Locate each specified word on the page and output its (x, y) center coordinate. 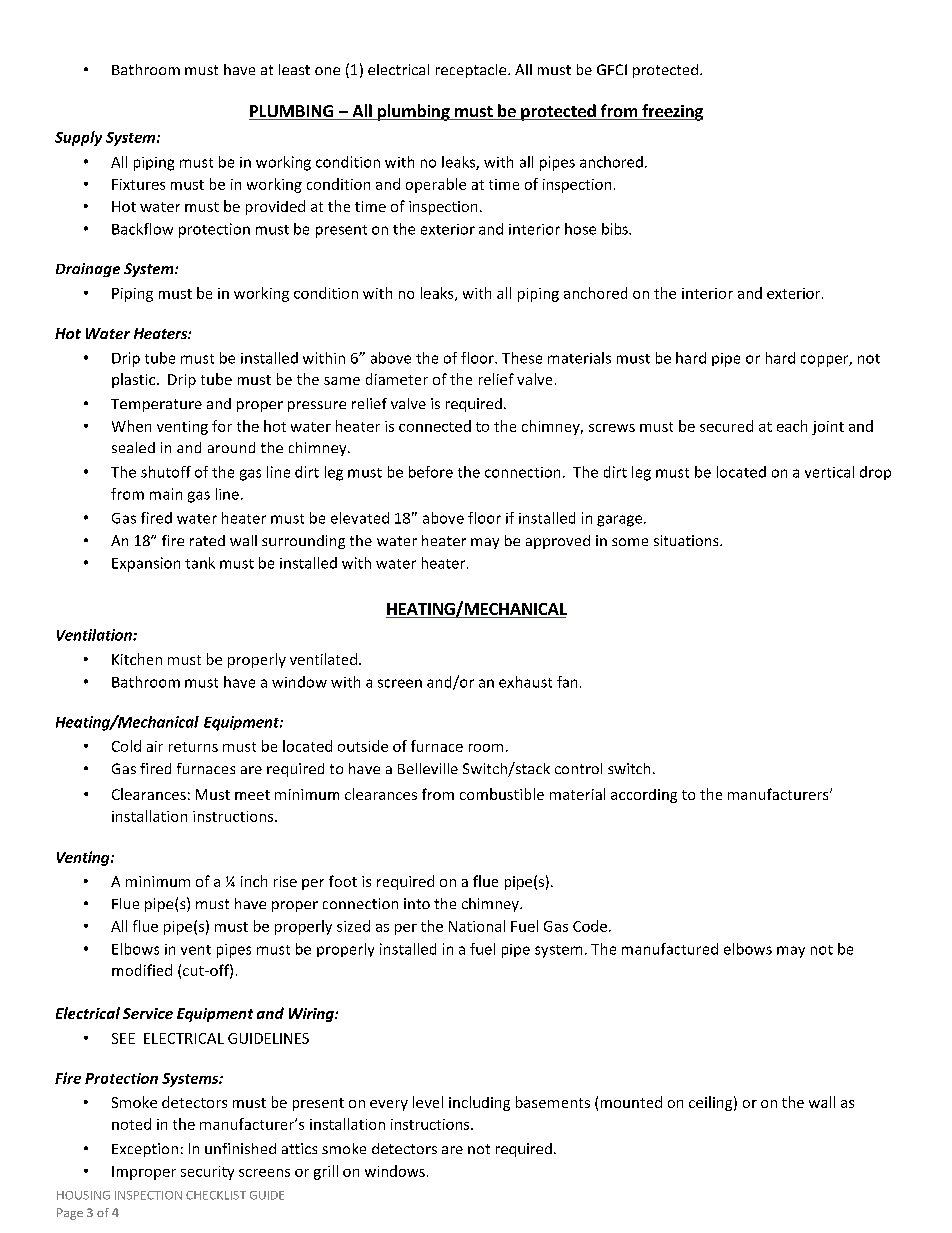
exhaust (525, 682)
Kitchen (137, 659)
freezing (671, 112)
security (207, 1173)
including (479, 1103)
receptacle (472, 71)
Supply (78, 138)
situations (687, 540)
